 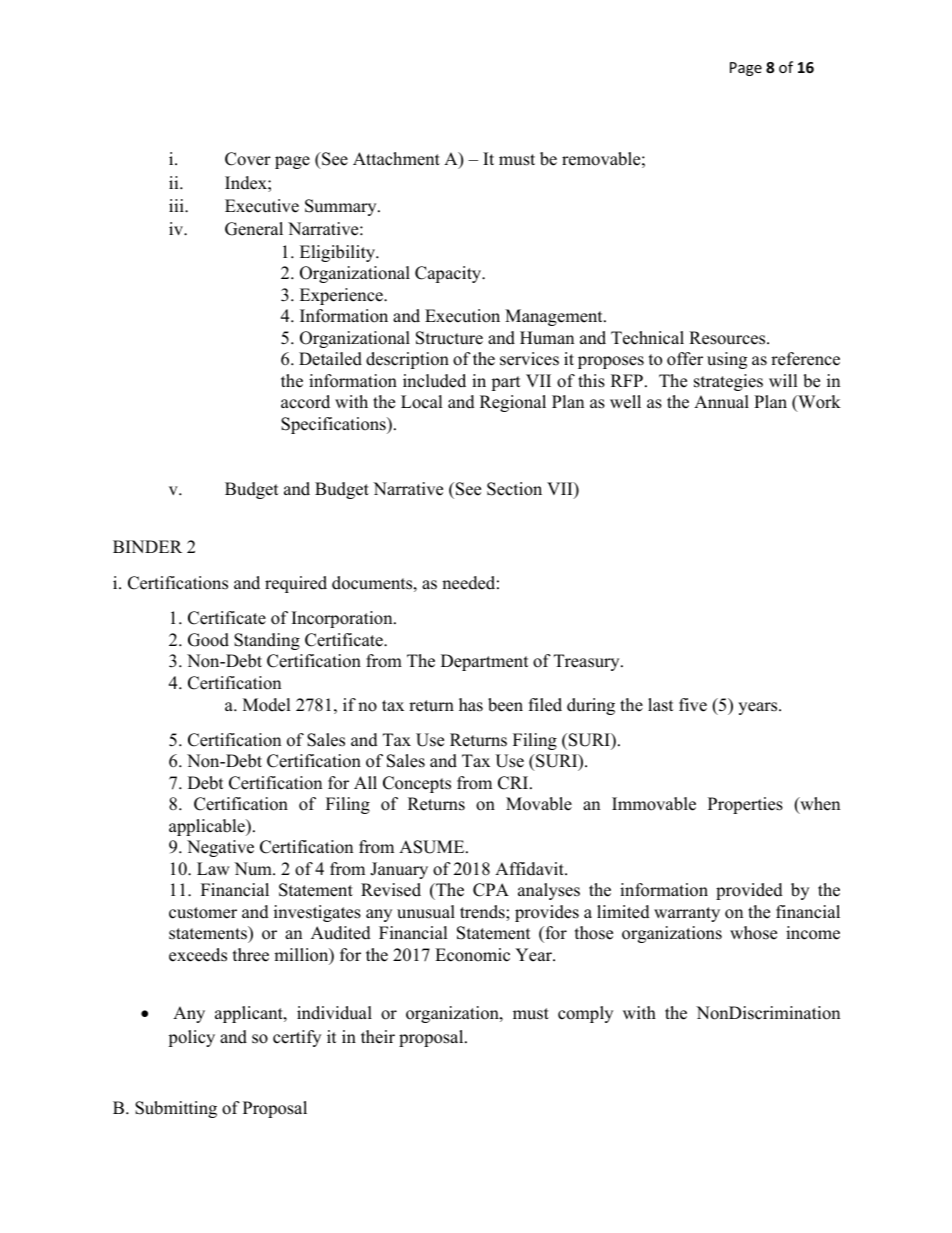 I want to click on Submitting, so click(x=176, y=1109).
